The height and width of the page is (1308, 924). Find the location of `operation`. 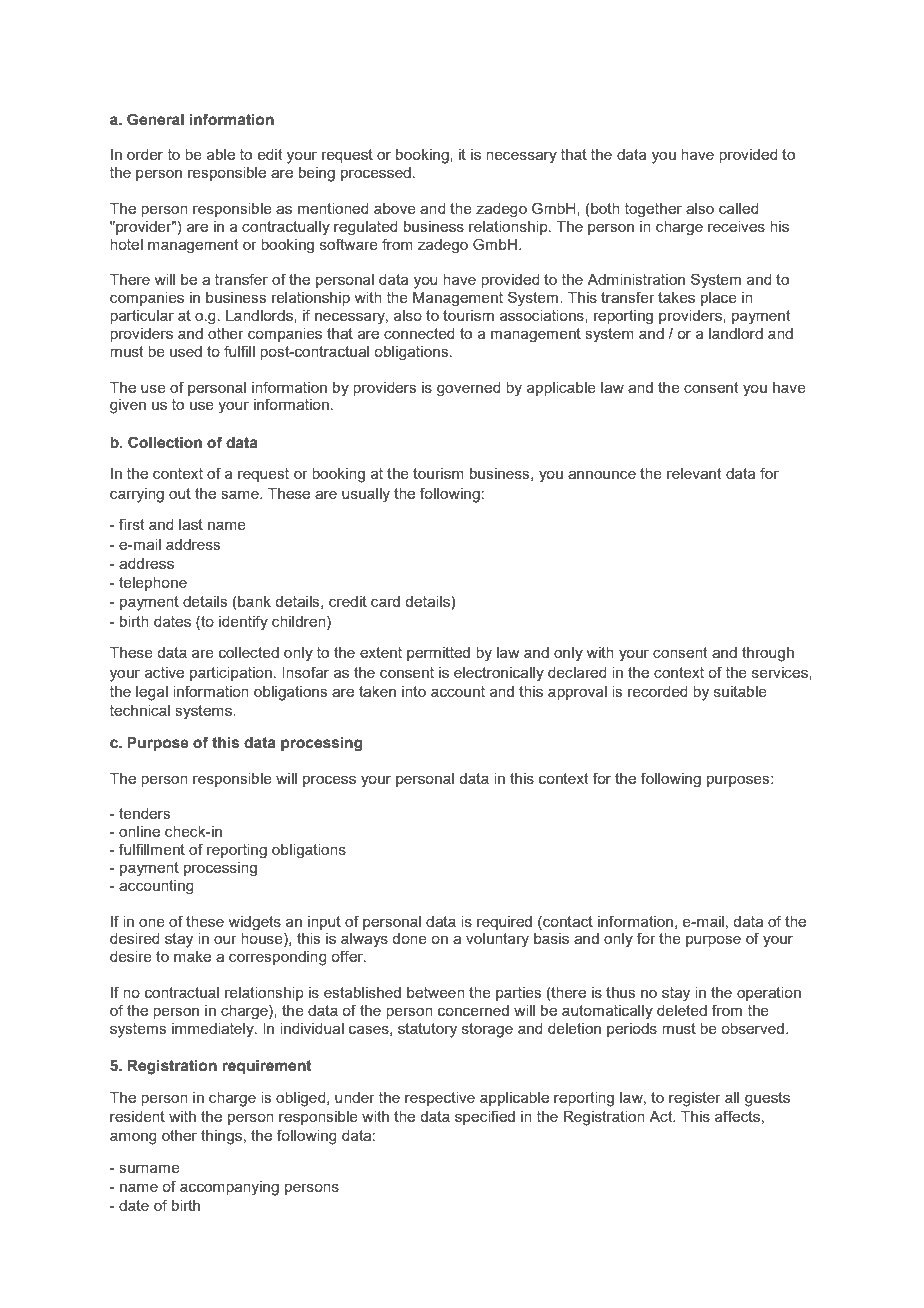

operation is located at coordinates (769, 994).
